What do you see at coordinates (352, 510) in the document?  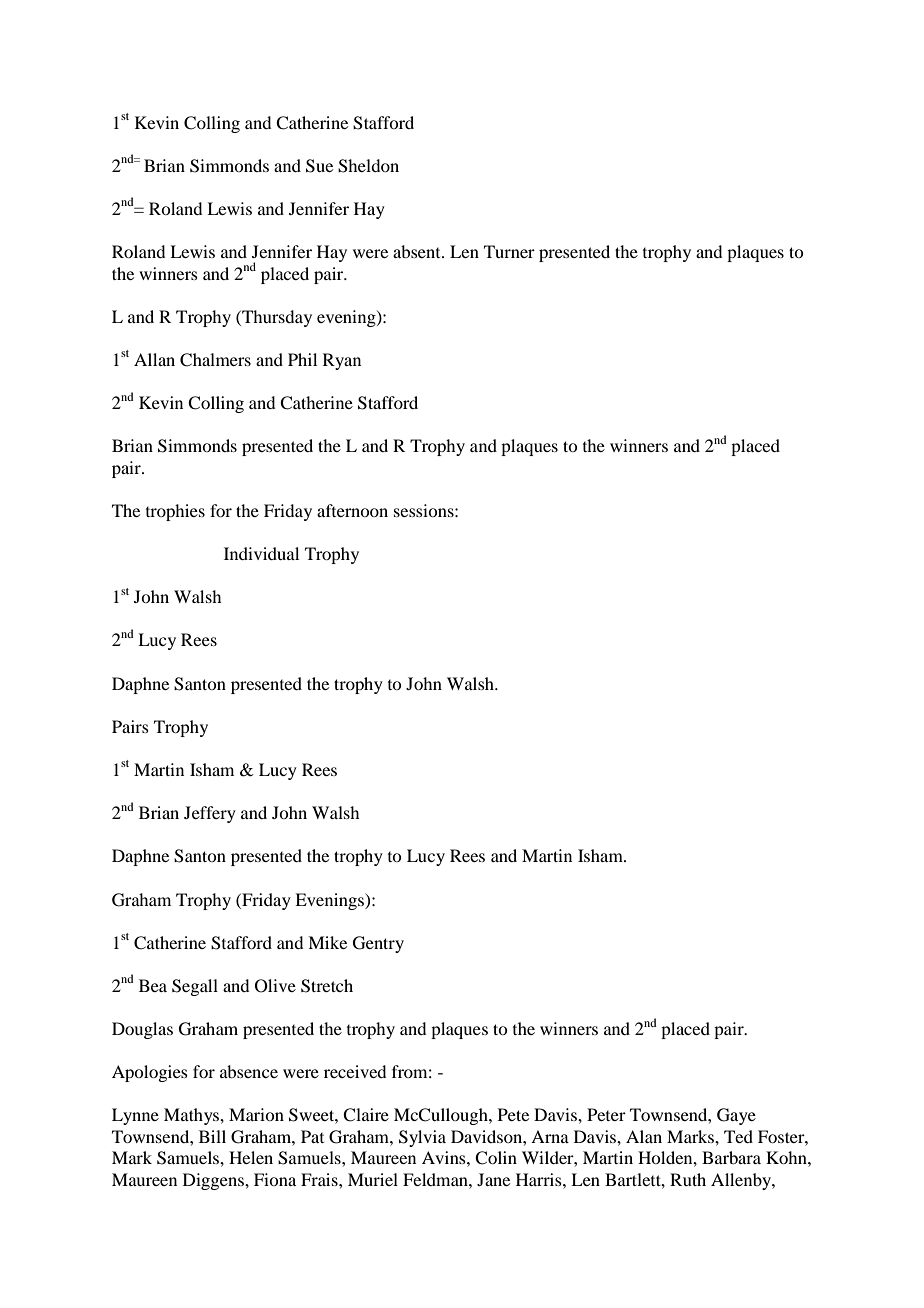 I see `afternoon` at bounding box center [352, 510].
